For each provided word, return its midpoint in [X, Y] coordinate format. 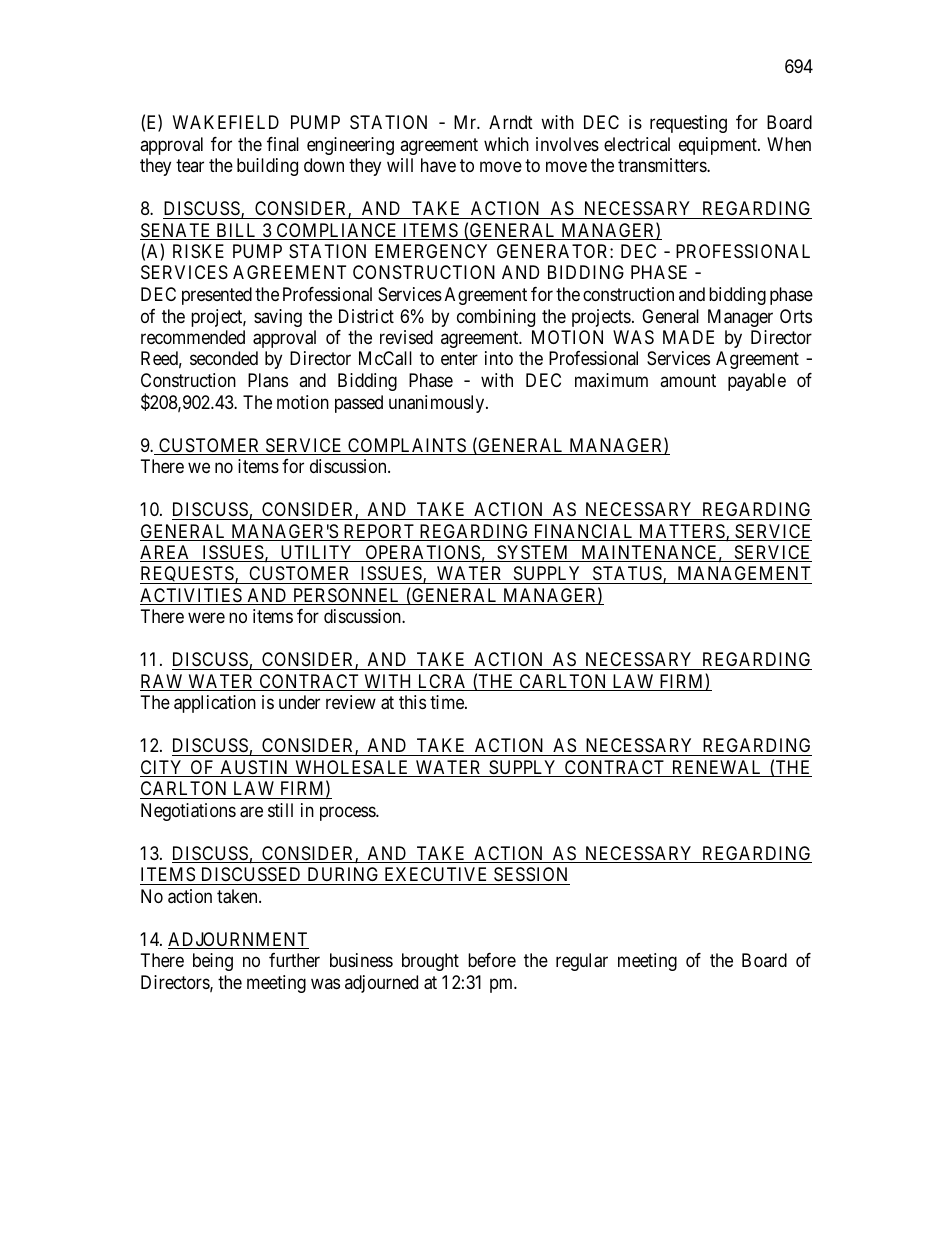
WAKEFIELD [226, 122]
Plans [268, 380]
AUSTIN [254, 768]
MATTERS [681, 532]
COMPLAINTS [407, 446]
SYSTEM [533, 553]
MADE [688, 337]
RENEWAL [717, 768]
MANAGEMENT [743, 575]
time [448, 702]
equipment [719, 146]
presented [217, 296]
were [206, 618]
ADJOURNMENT [238, 940]
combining [496, 318]
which [506, 144]
